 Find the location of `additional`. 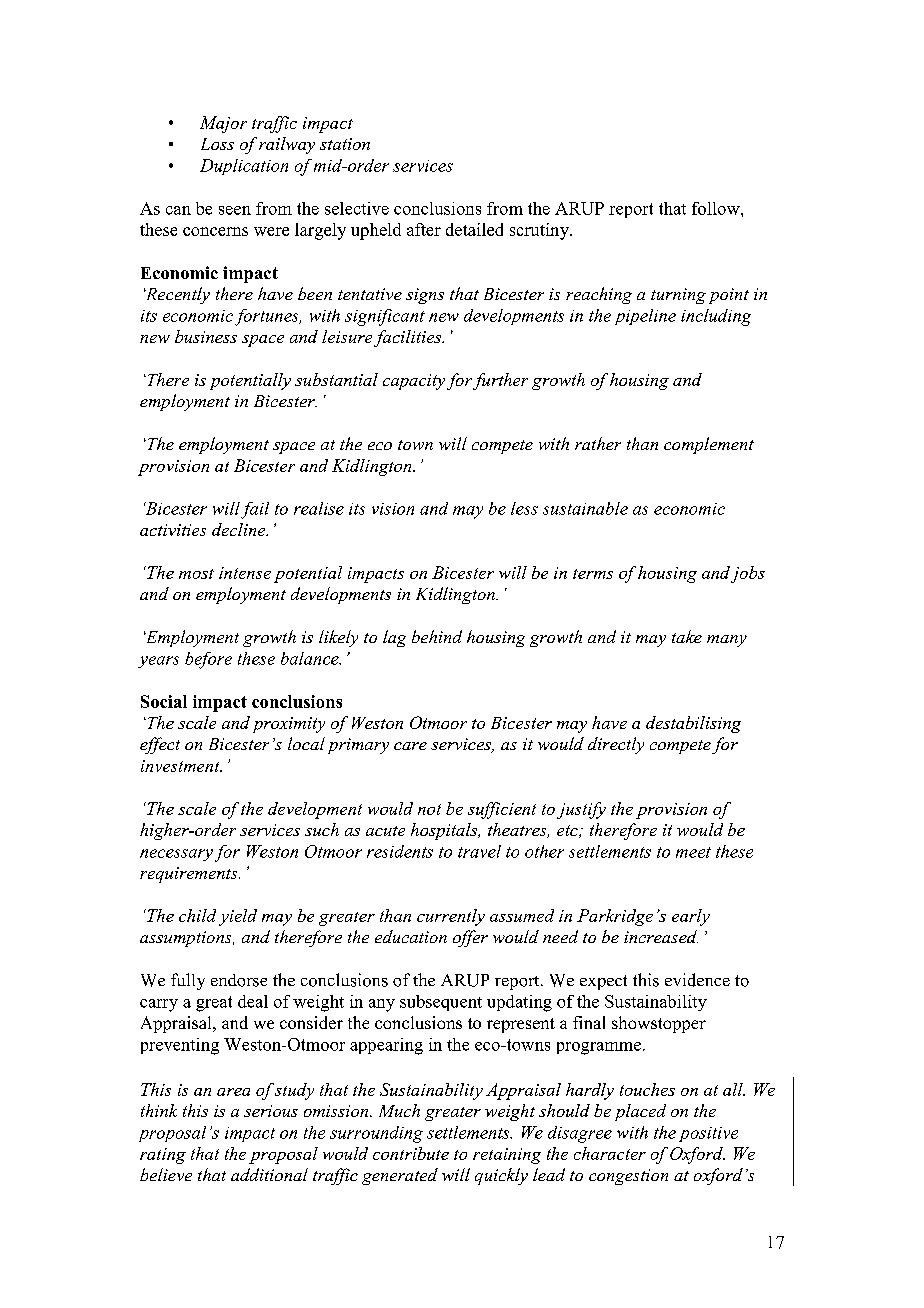

additional is located at coordinates (269, 1174).
